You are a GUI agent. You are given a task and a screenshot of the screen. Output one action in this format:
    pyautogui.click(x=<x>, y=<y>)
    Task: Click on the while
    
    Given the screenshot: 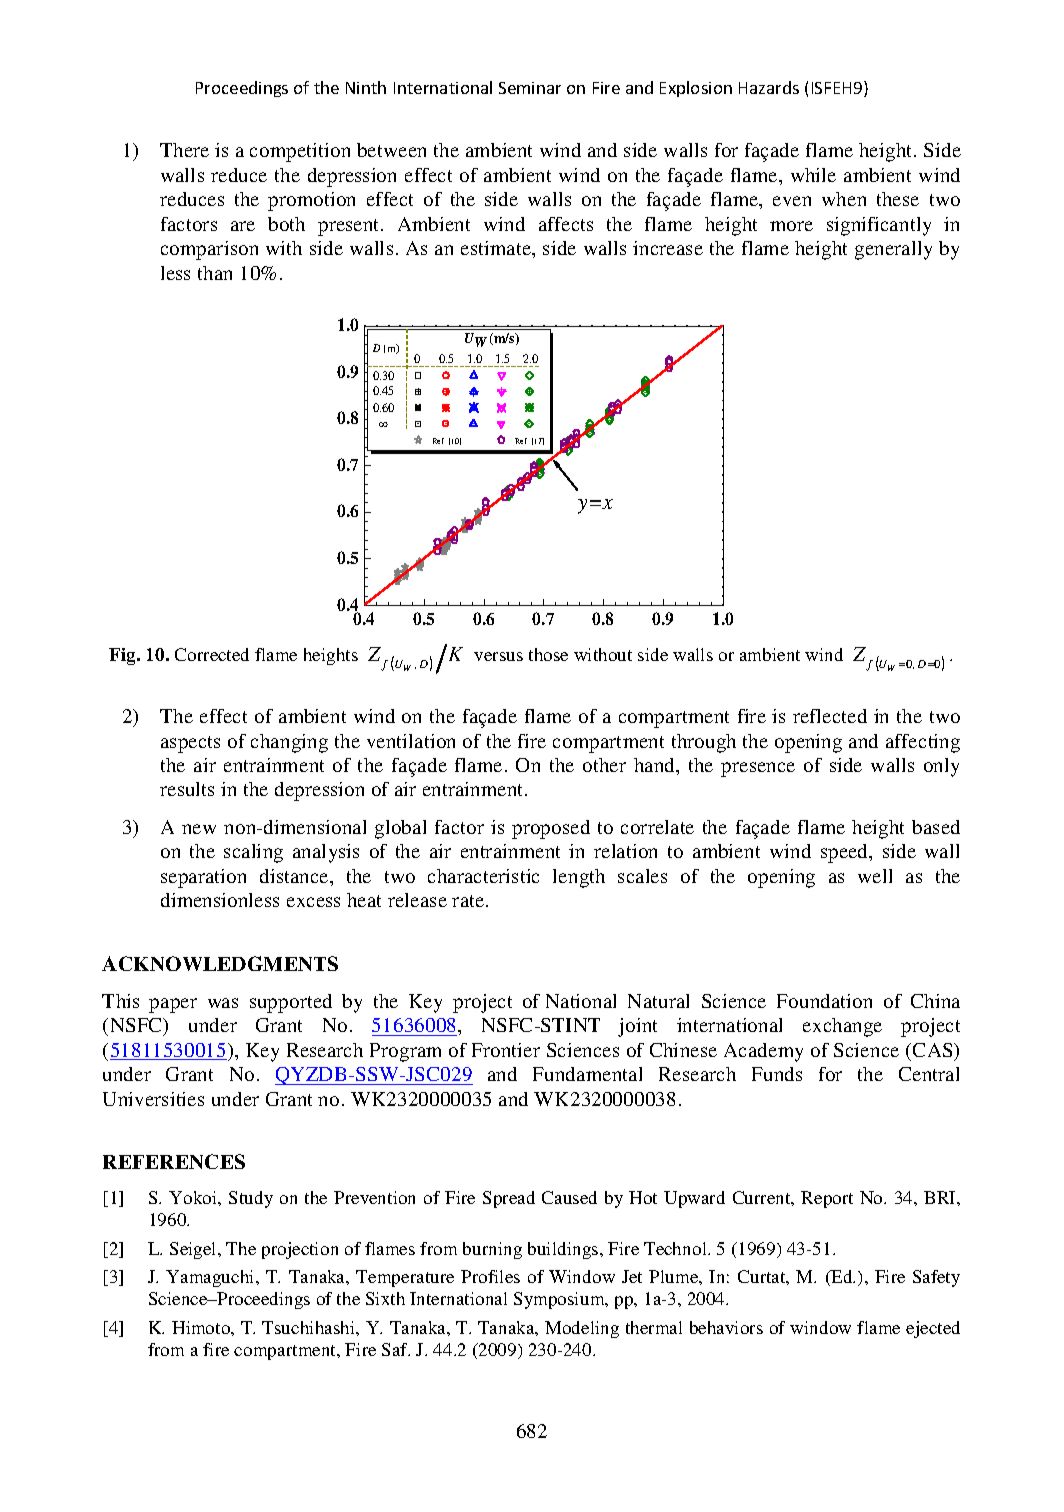 What is the action you would take?
    pyautogui.click(x=813, y=175)
